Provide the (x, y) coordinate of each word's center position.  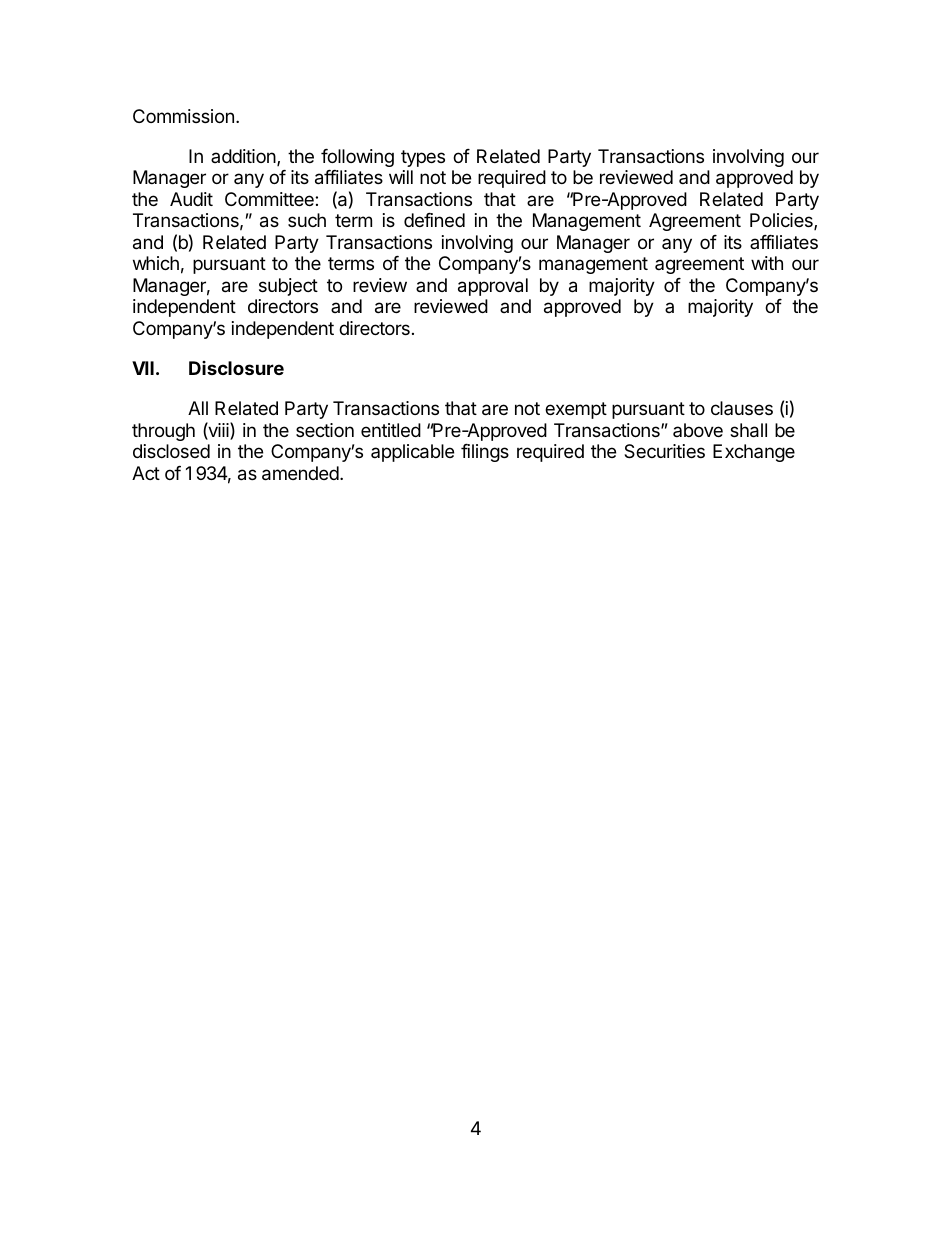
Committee (270, 199)
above (698, 430)
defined (434, 220)
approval (493, 287)
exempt (576, 410)
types (423, 158)
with (767, 263)
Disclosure (236, 368)
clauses (742, 408)
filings (485, 453)
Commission (183, 116)
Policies (782, 221)
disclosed (171, 451)
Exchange (754, 453)
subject (288, 287)
